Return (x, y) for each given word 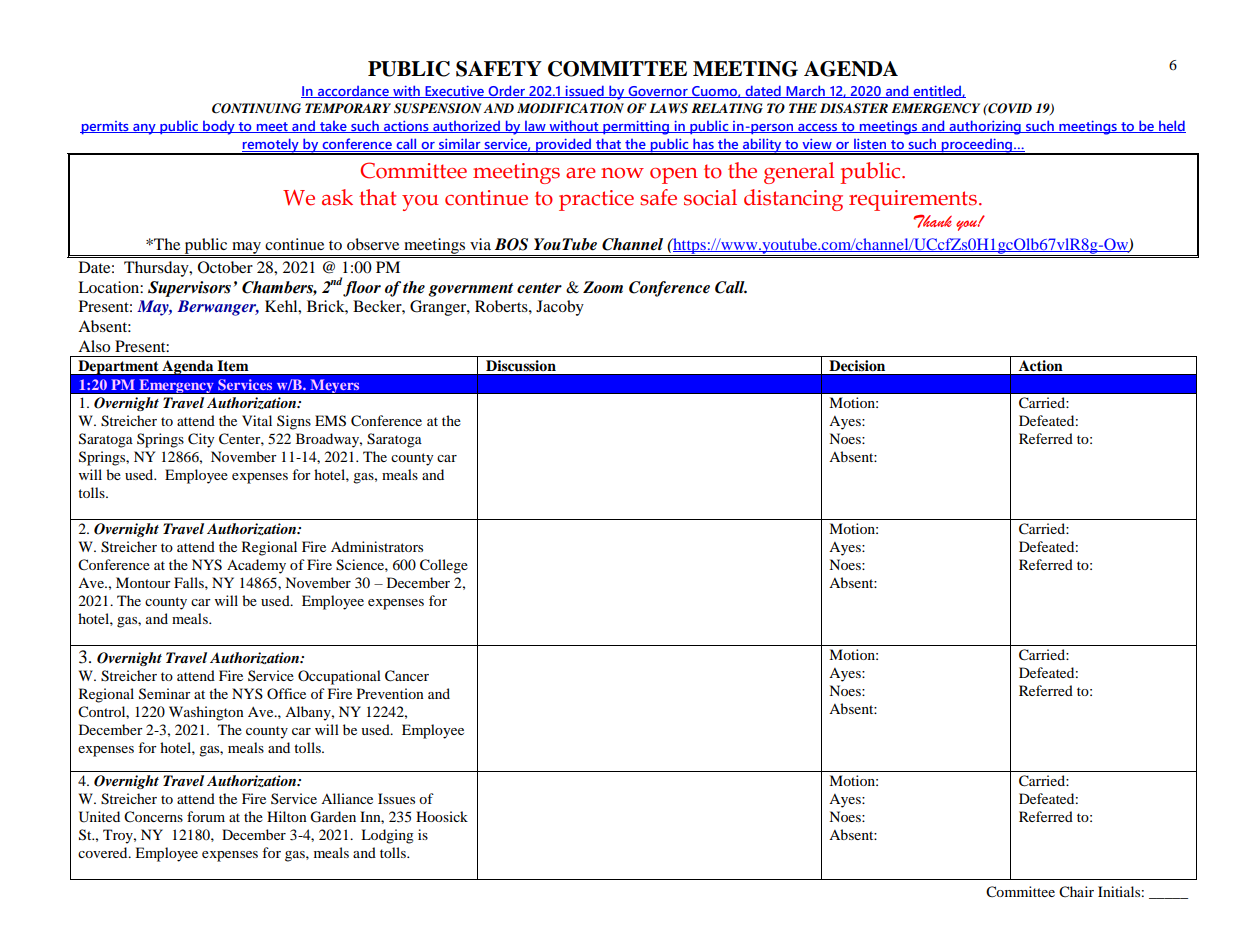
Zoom (603, 287)
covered (104, 852)
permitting (636, 128)
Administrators (377, 546)
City (201, 440)
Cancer (407, 676)
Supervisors (189, 289)
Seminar (165, 694)
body (219, 127)
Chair (1076, 892)
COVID (1009, 108)
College (444, 566)
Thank (932, 221)
